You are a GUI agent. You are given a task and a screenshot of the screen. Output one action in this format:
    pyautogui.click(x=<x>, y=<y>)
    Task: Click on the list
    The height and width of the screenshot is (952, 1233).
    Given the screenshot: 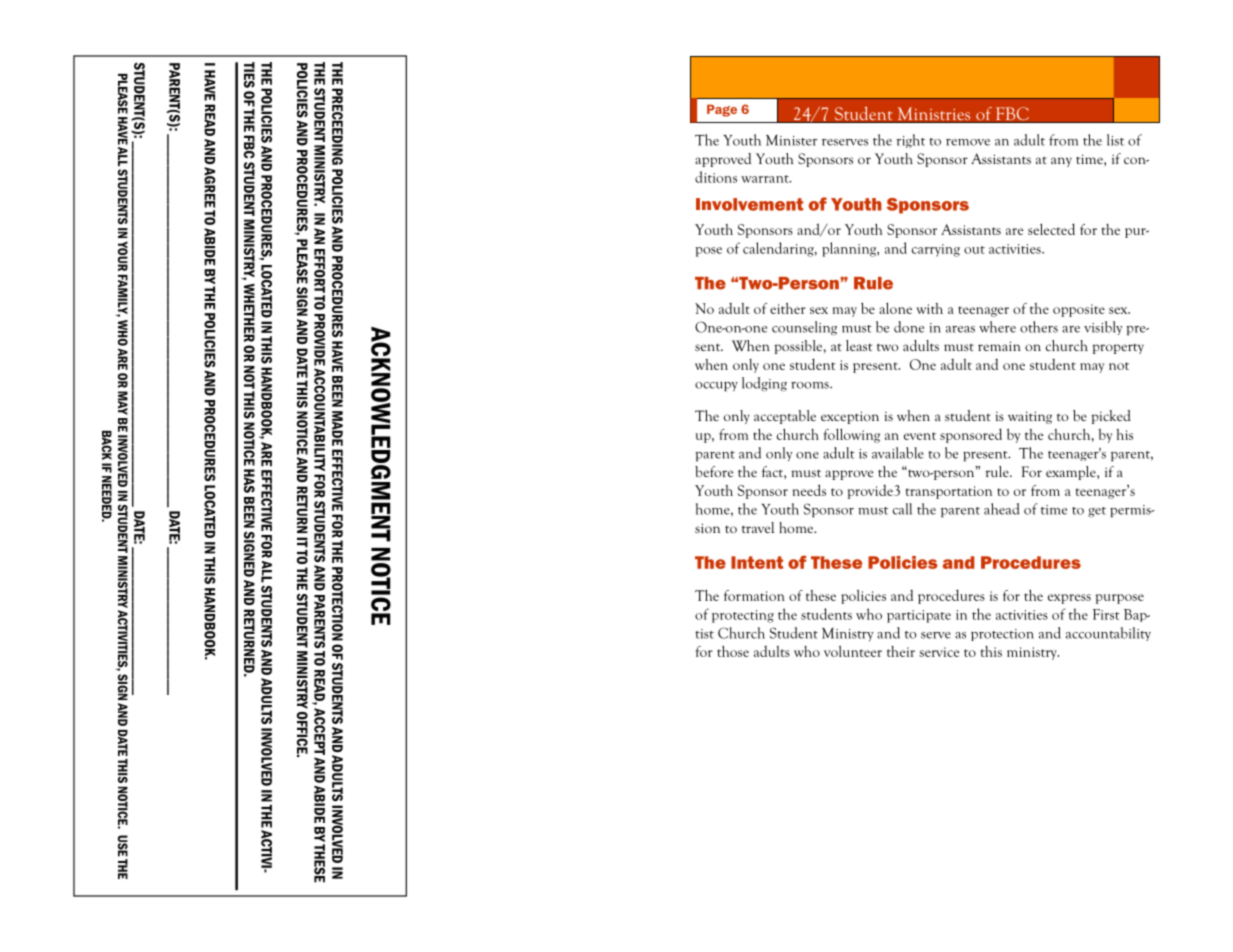 What is the action you would take?
    pyautogui.click(x=1115, y=140)
